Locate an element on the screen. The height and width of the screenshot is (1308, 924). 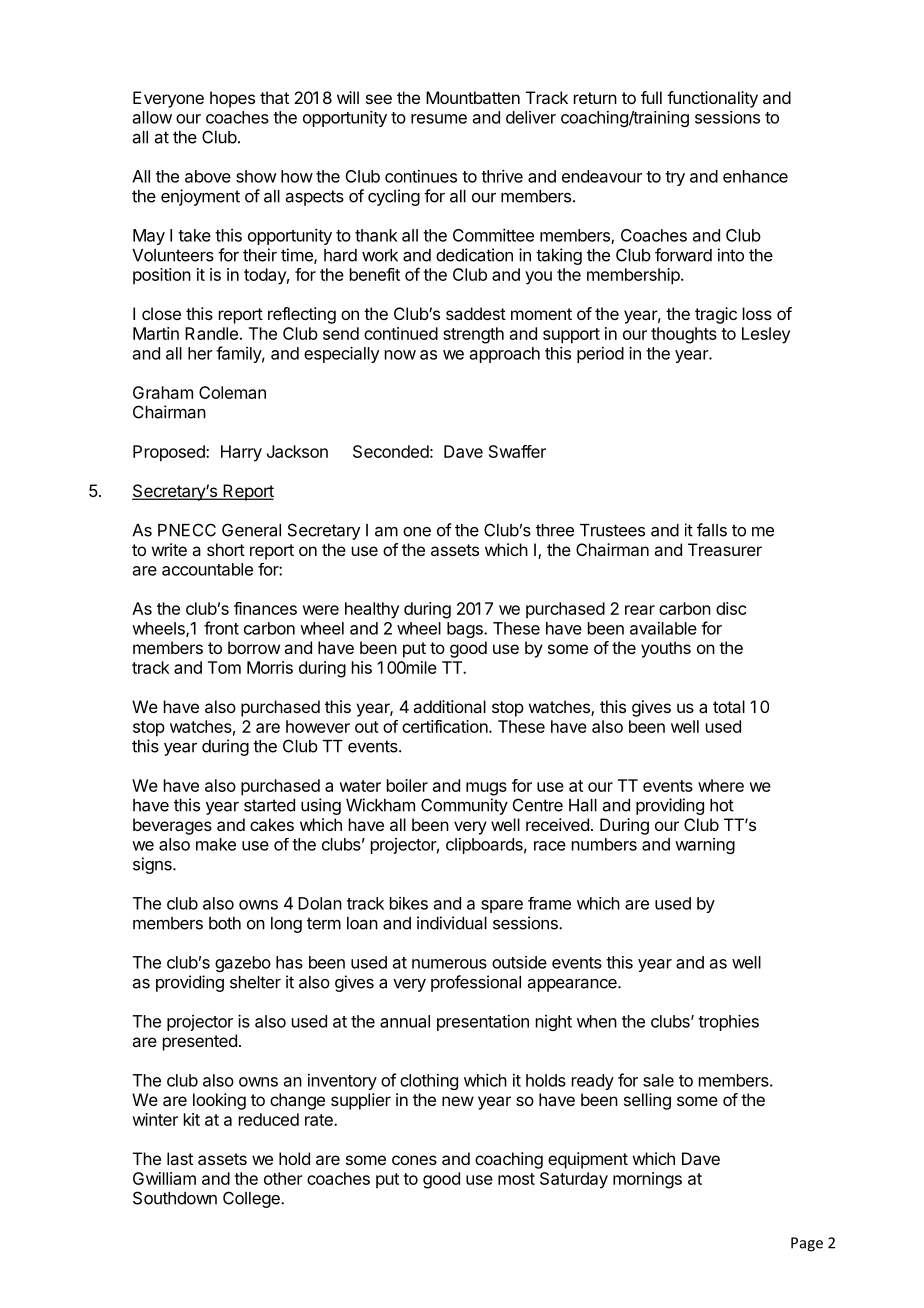
functionality is located at coordinates (712, 99).
